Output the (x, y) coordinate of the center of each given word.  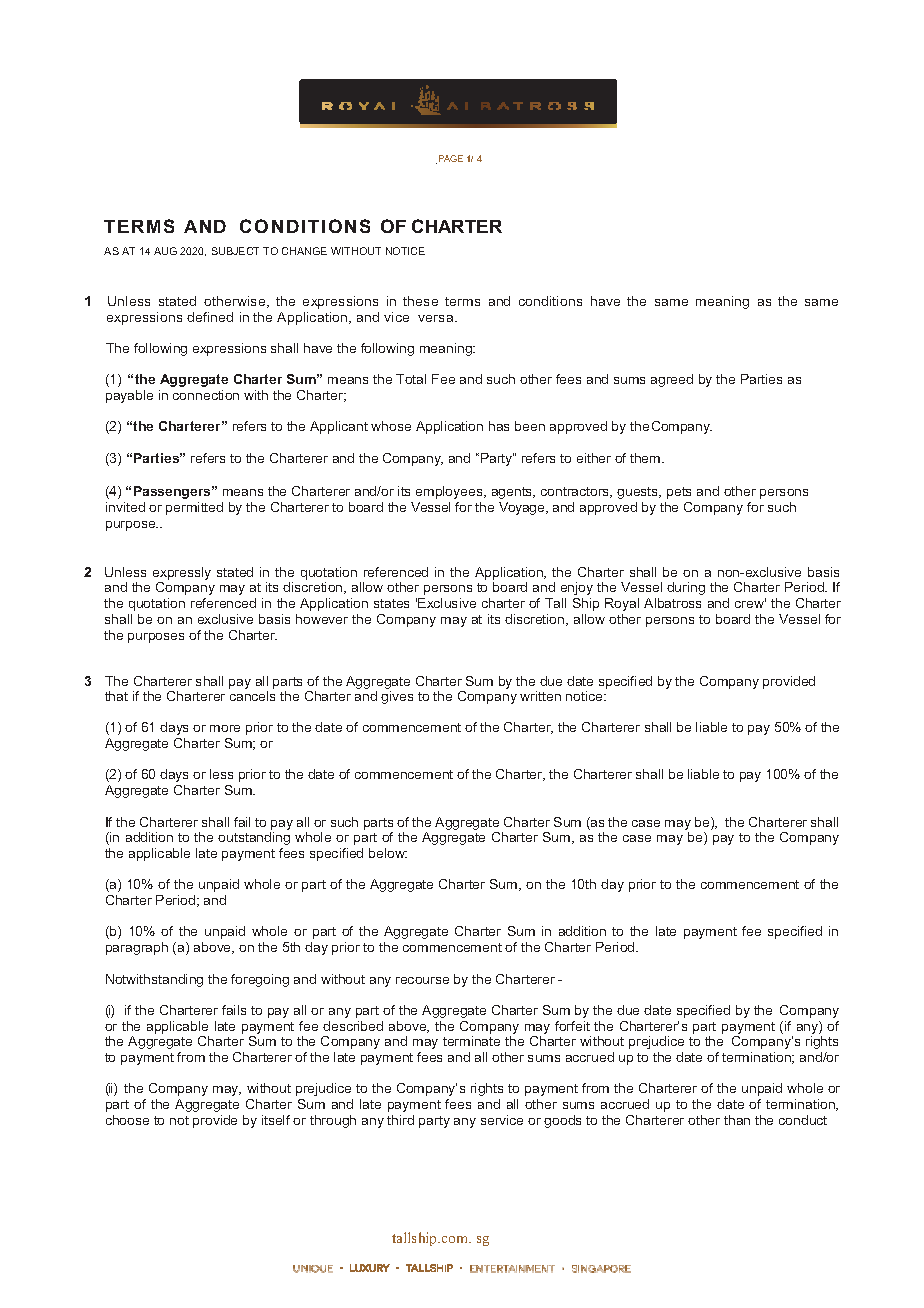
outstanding (254, 838)
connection (206, 395)
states (391, 603)
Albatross (672, 603)
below (388, 853)
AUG (165, 251)
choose (127, 1120)
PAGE (451, 158)
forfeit (572, 1026)
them (646, 458)
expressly (182, 575)
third (400, 1120)
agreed (672, 380)
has (499, 426)
